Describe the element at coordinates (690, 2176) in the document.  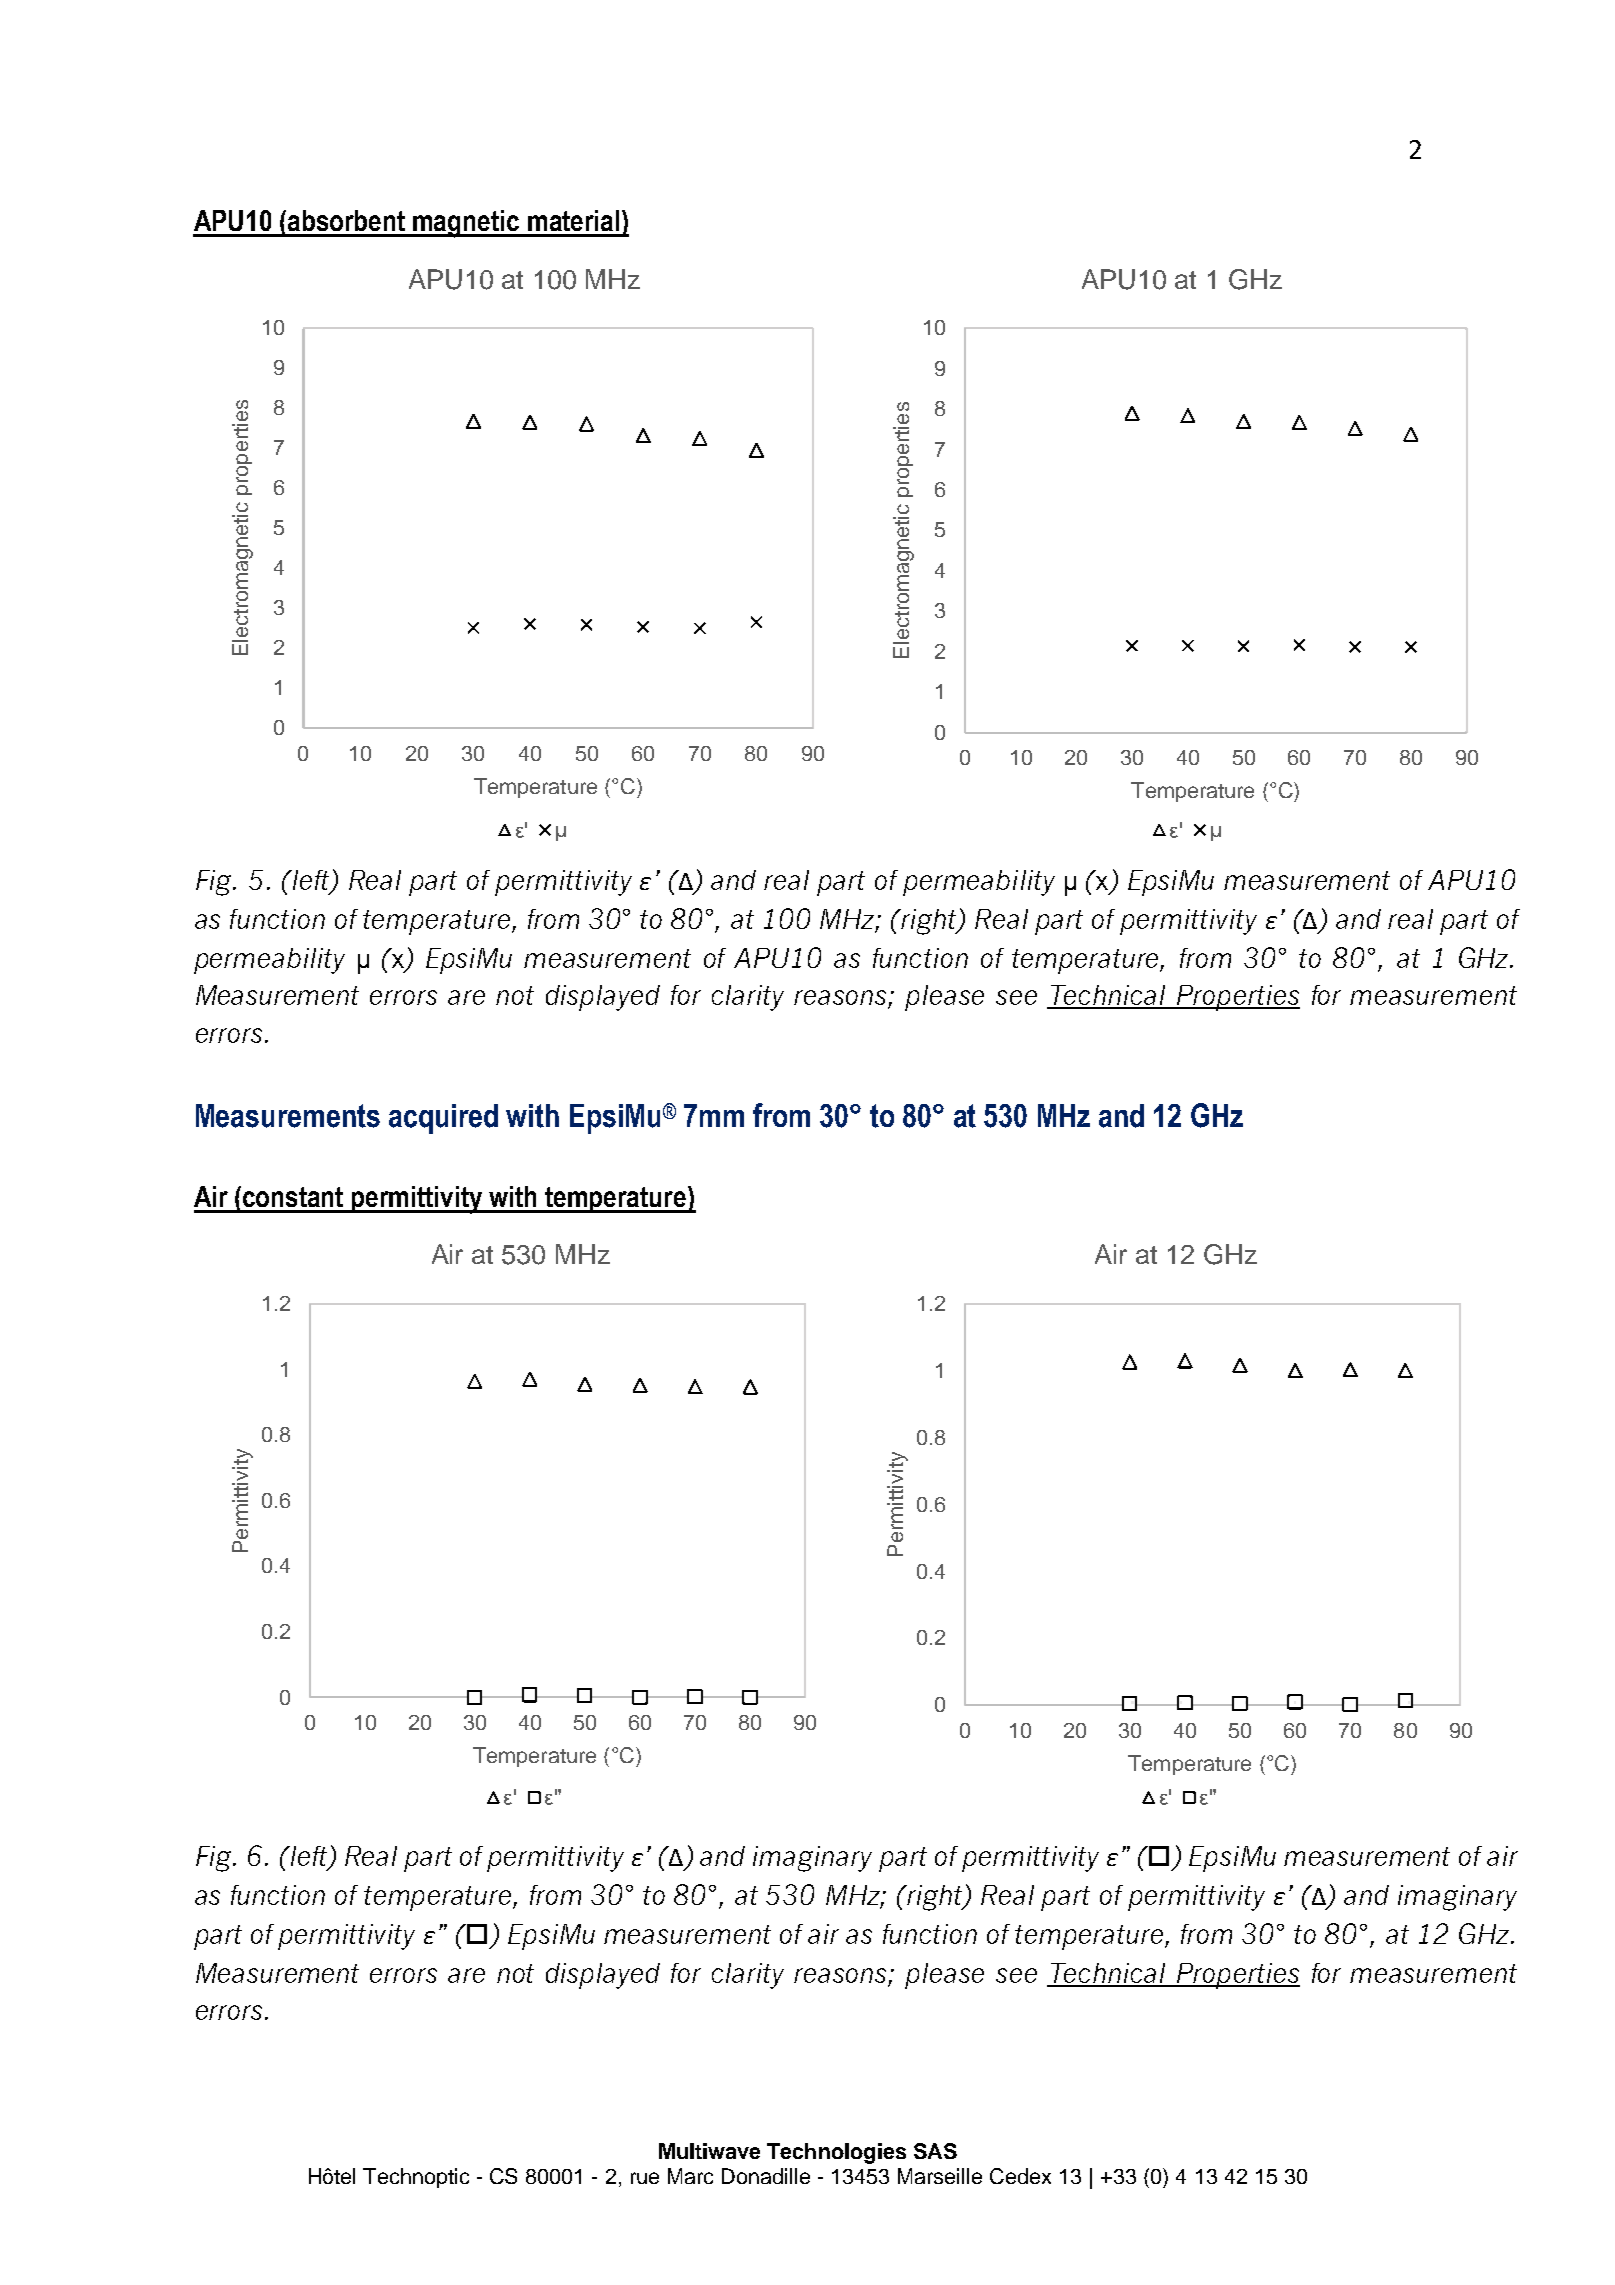
I see `Marc` at that location.
